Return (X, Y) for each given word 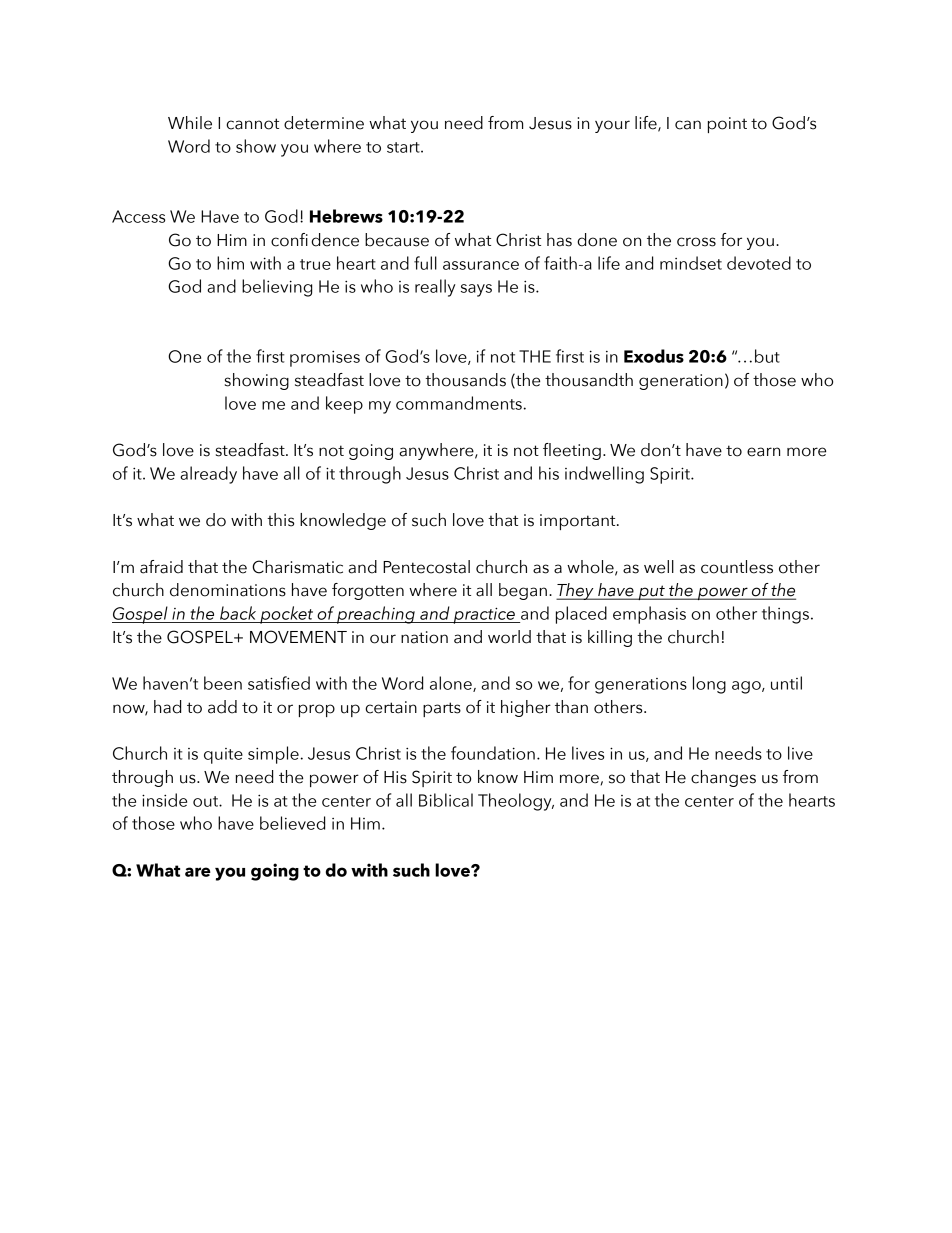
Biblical (446, 800)
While (190, 123)
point (727, 125)
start (404, 147)
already (208, 475)
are (198, 872)
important (579, 522)
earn (763, 452)
